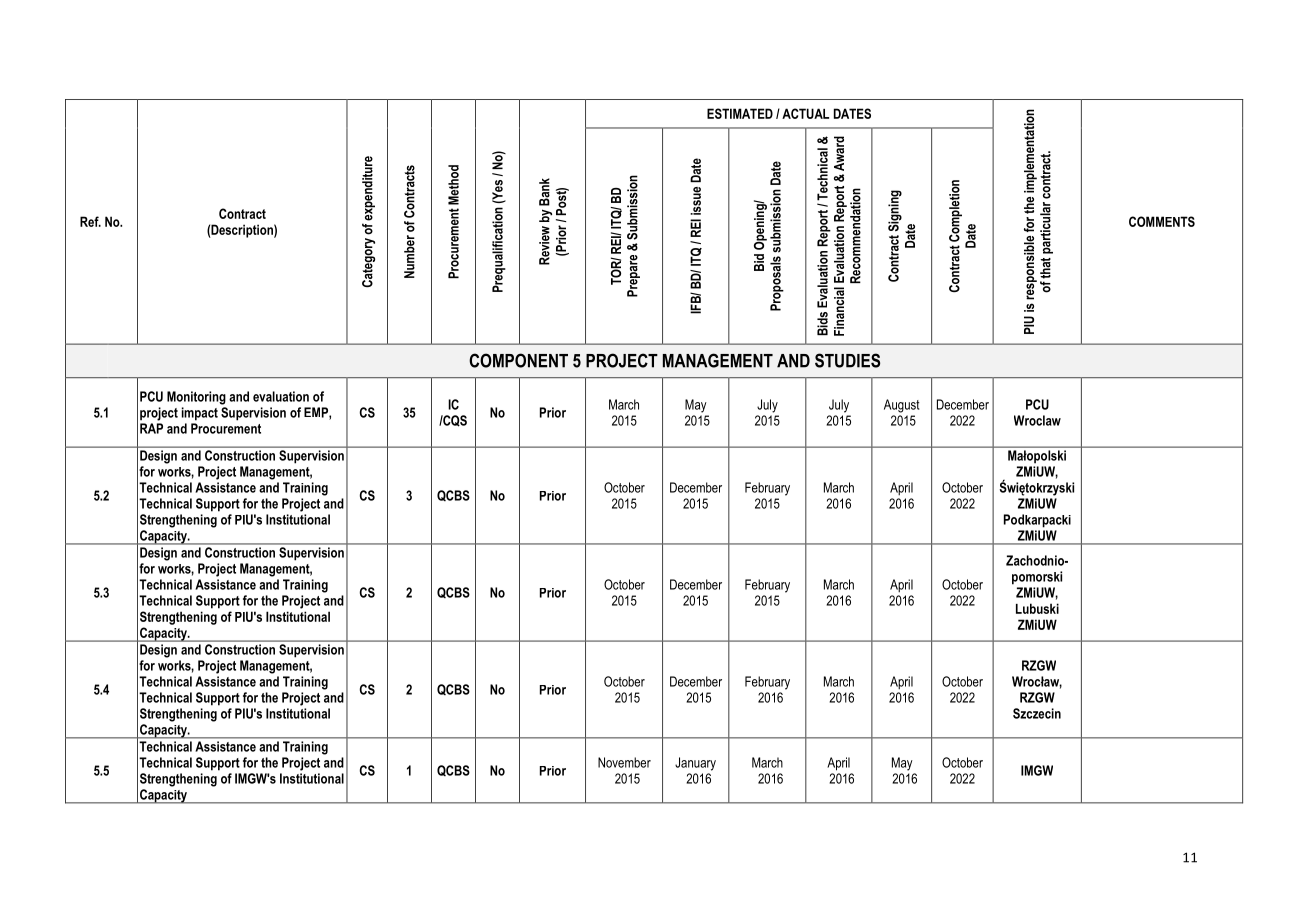 Image resolution: width=1308 pixels, height=924 pixels. I want to click on January, so click(695, 764).
